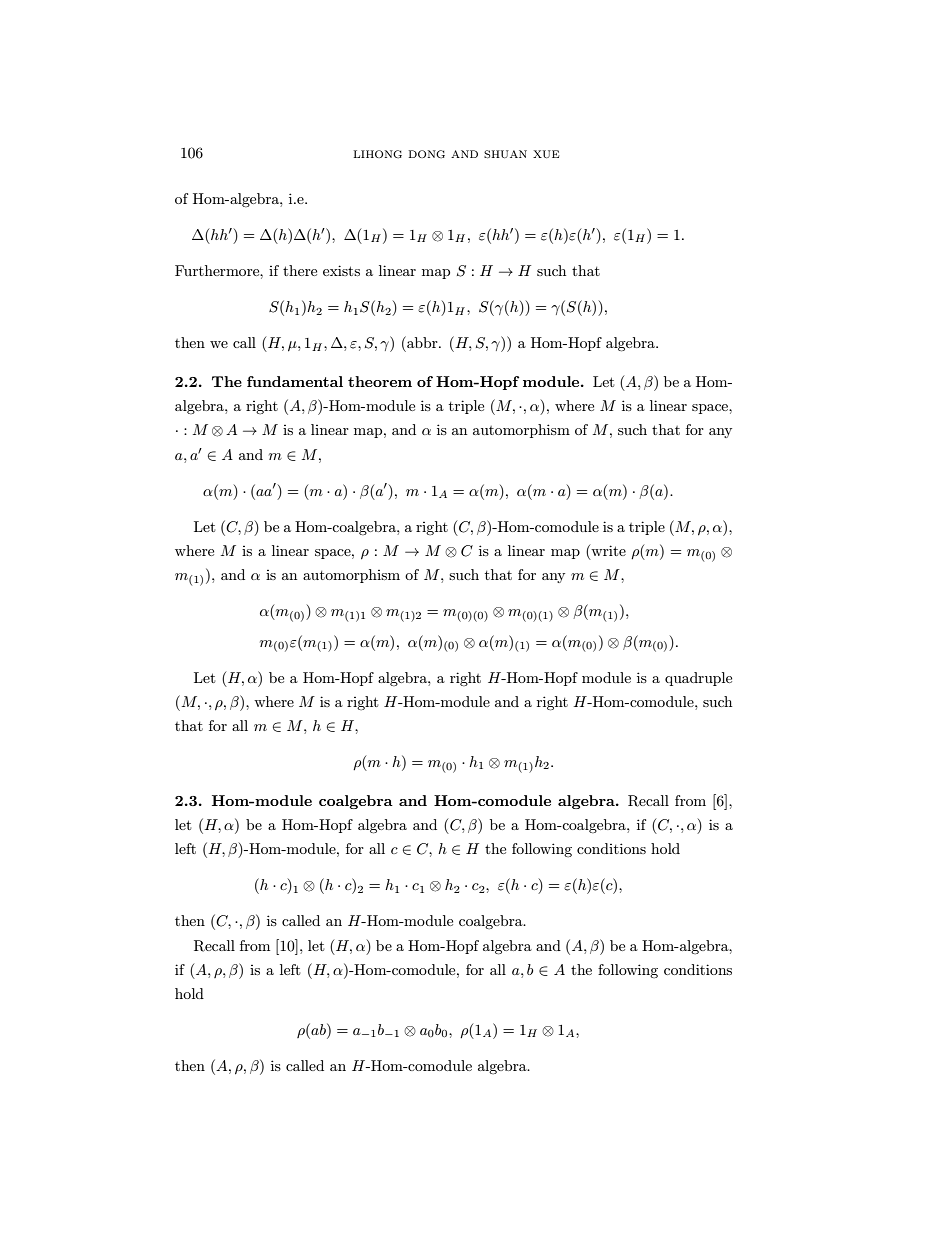 The width and height of the screenshot is (952, 1233). What do you see at coordinates (698, 679) in the screenshot?
I see `quadruple` at bounding box center [698, 679].
